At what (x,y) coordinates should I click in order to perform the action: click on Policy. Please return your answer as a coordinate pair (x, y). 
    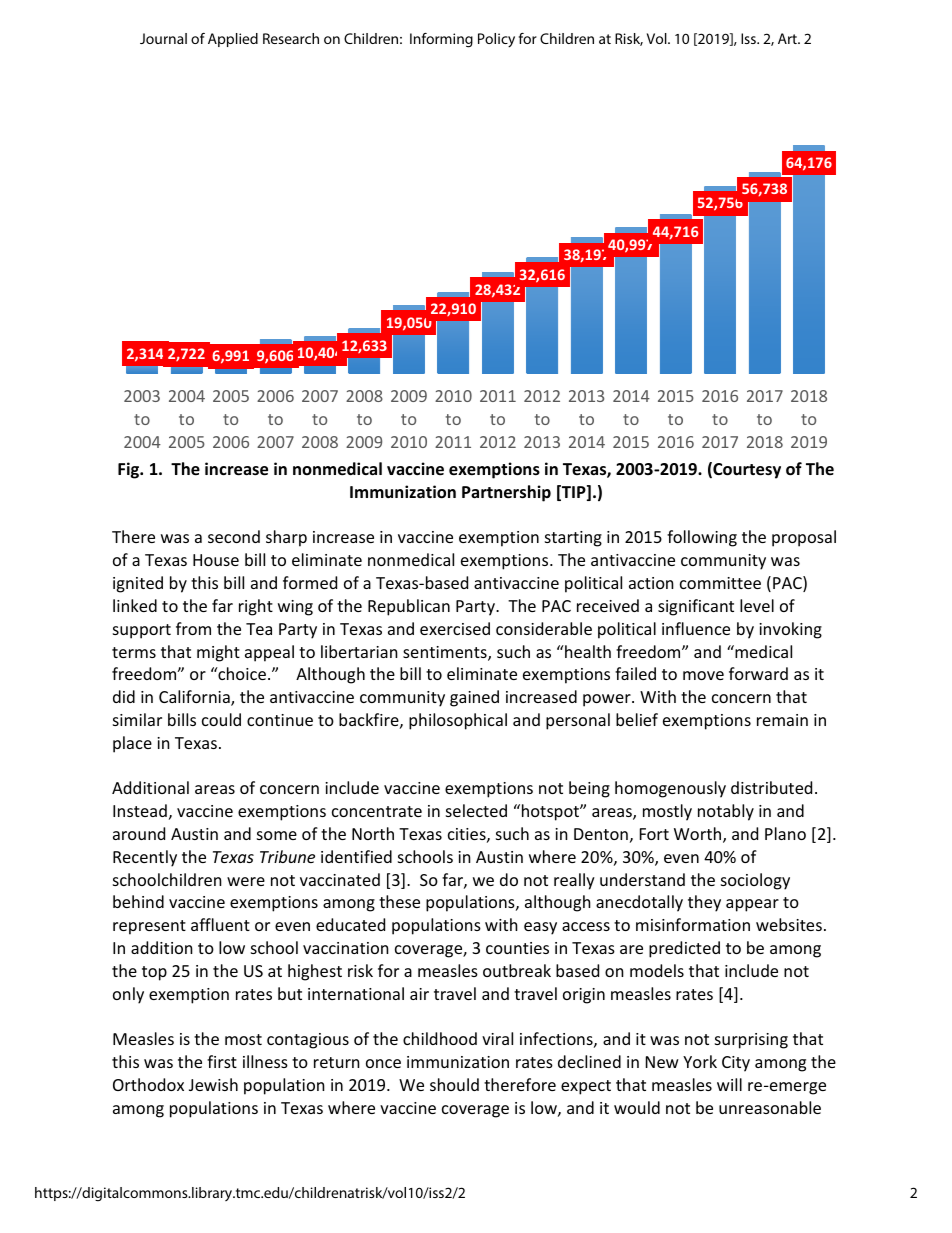
    Looking at the image, I should click on (496, 40).
